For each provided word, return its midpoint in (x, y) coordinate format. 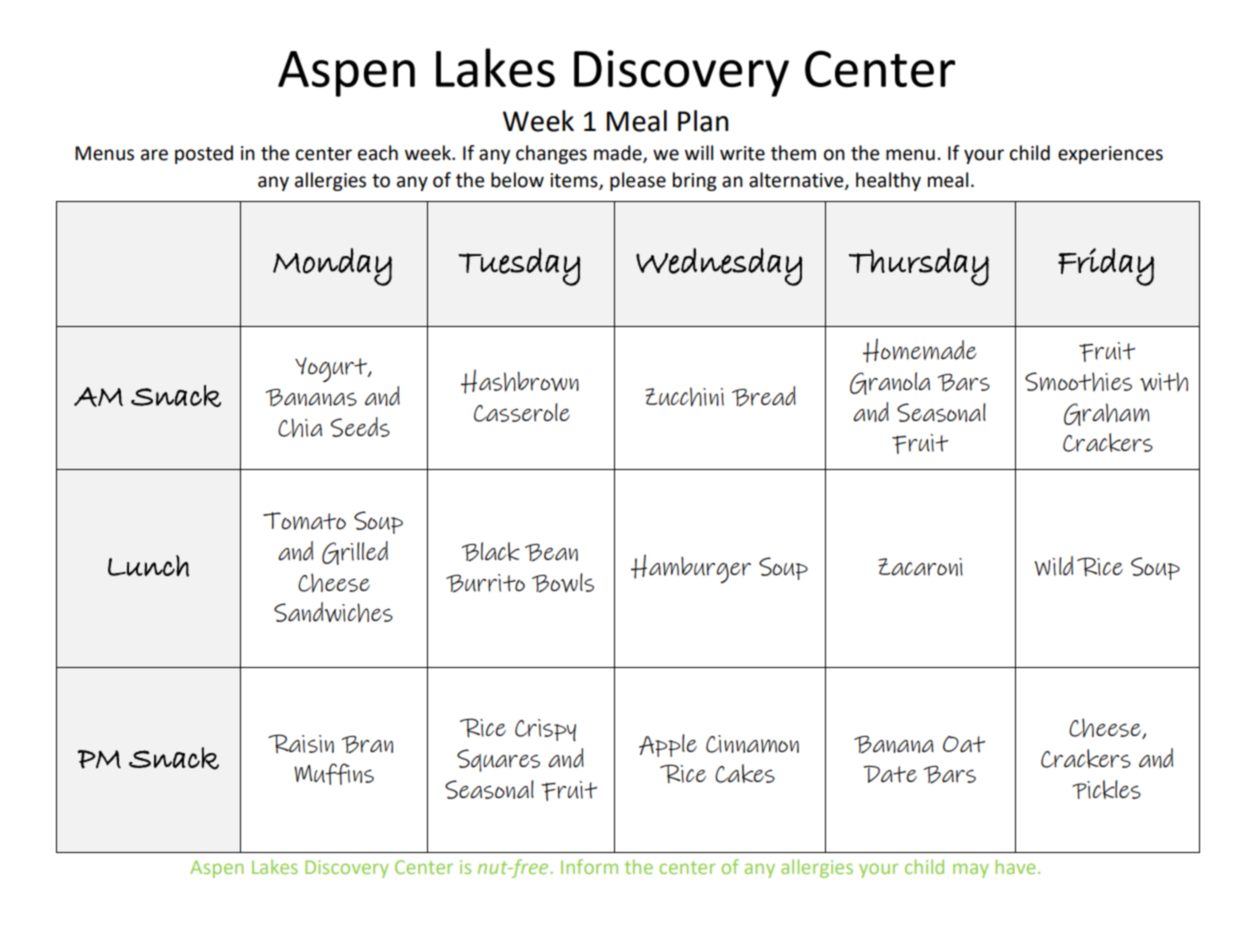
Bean (551, 553)
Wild (1053, 566)
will (699, 152)
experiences (1110, 155)
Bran (367, 745)
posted (204, 154)
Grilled (355, 553)
